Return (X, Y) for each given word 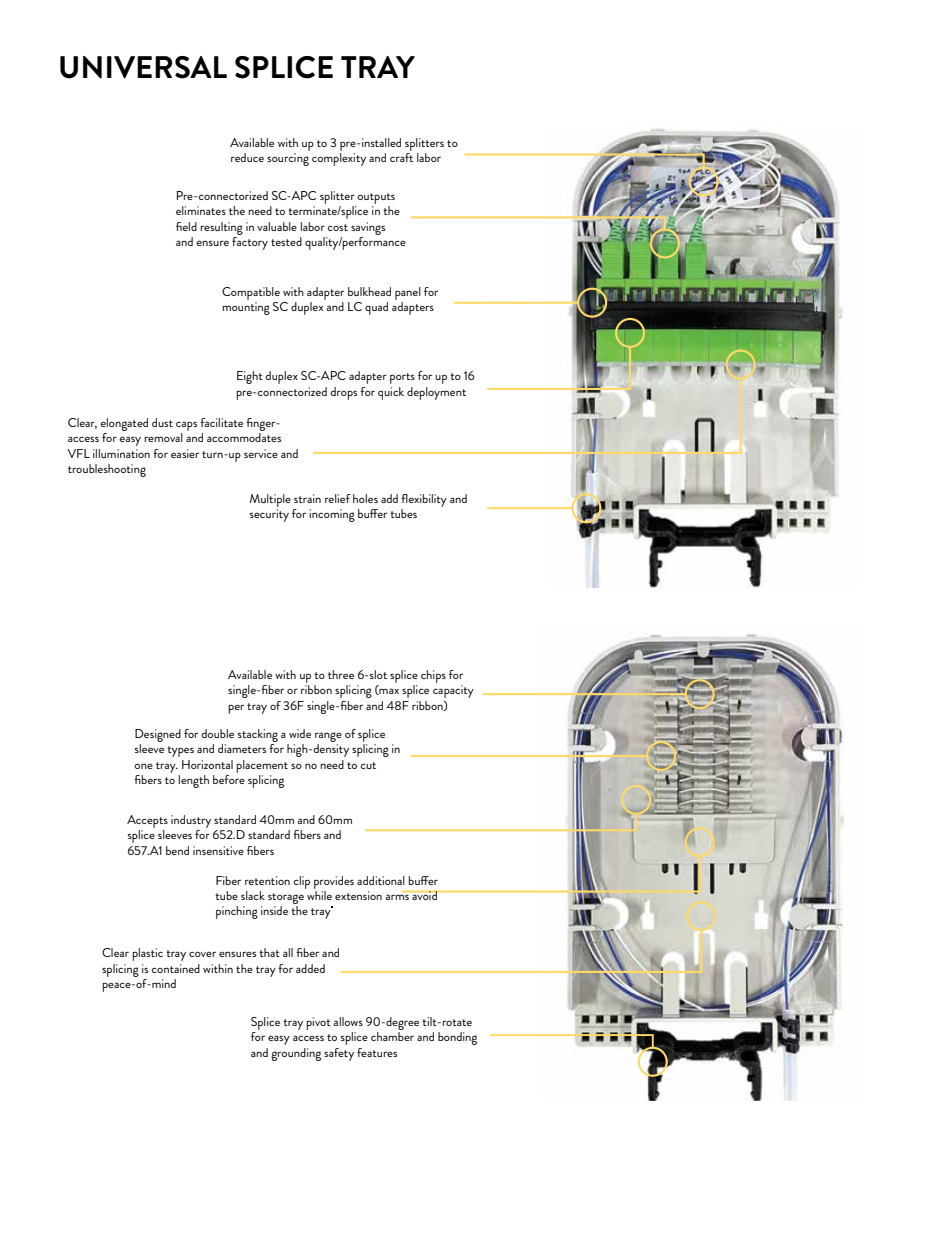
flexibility (424, 500)
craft (401, 157)
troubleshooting (107, 470)
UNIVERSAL (143, 67)
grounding (296, 1054)
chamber (392, 1036)
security (269, 515)
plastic (147, 954)
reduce (247, 157)
